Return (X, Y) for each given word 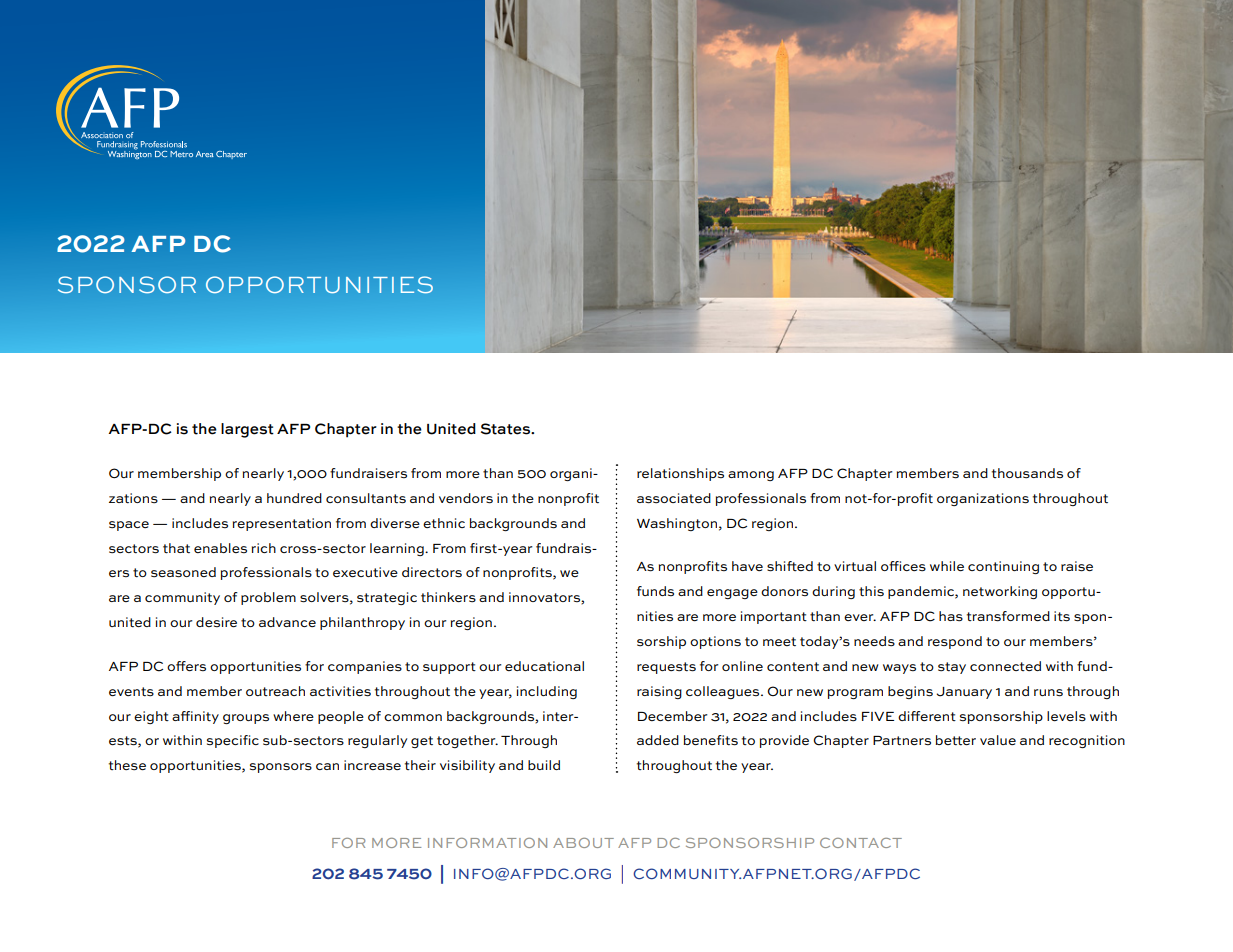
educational (544, 666)
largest (247, 430)
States (507, 429)
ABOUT (583, 843)
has (951, 616)
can (327, 766)
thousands (1027, 473)
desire (216, 622)
